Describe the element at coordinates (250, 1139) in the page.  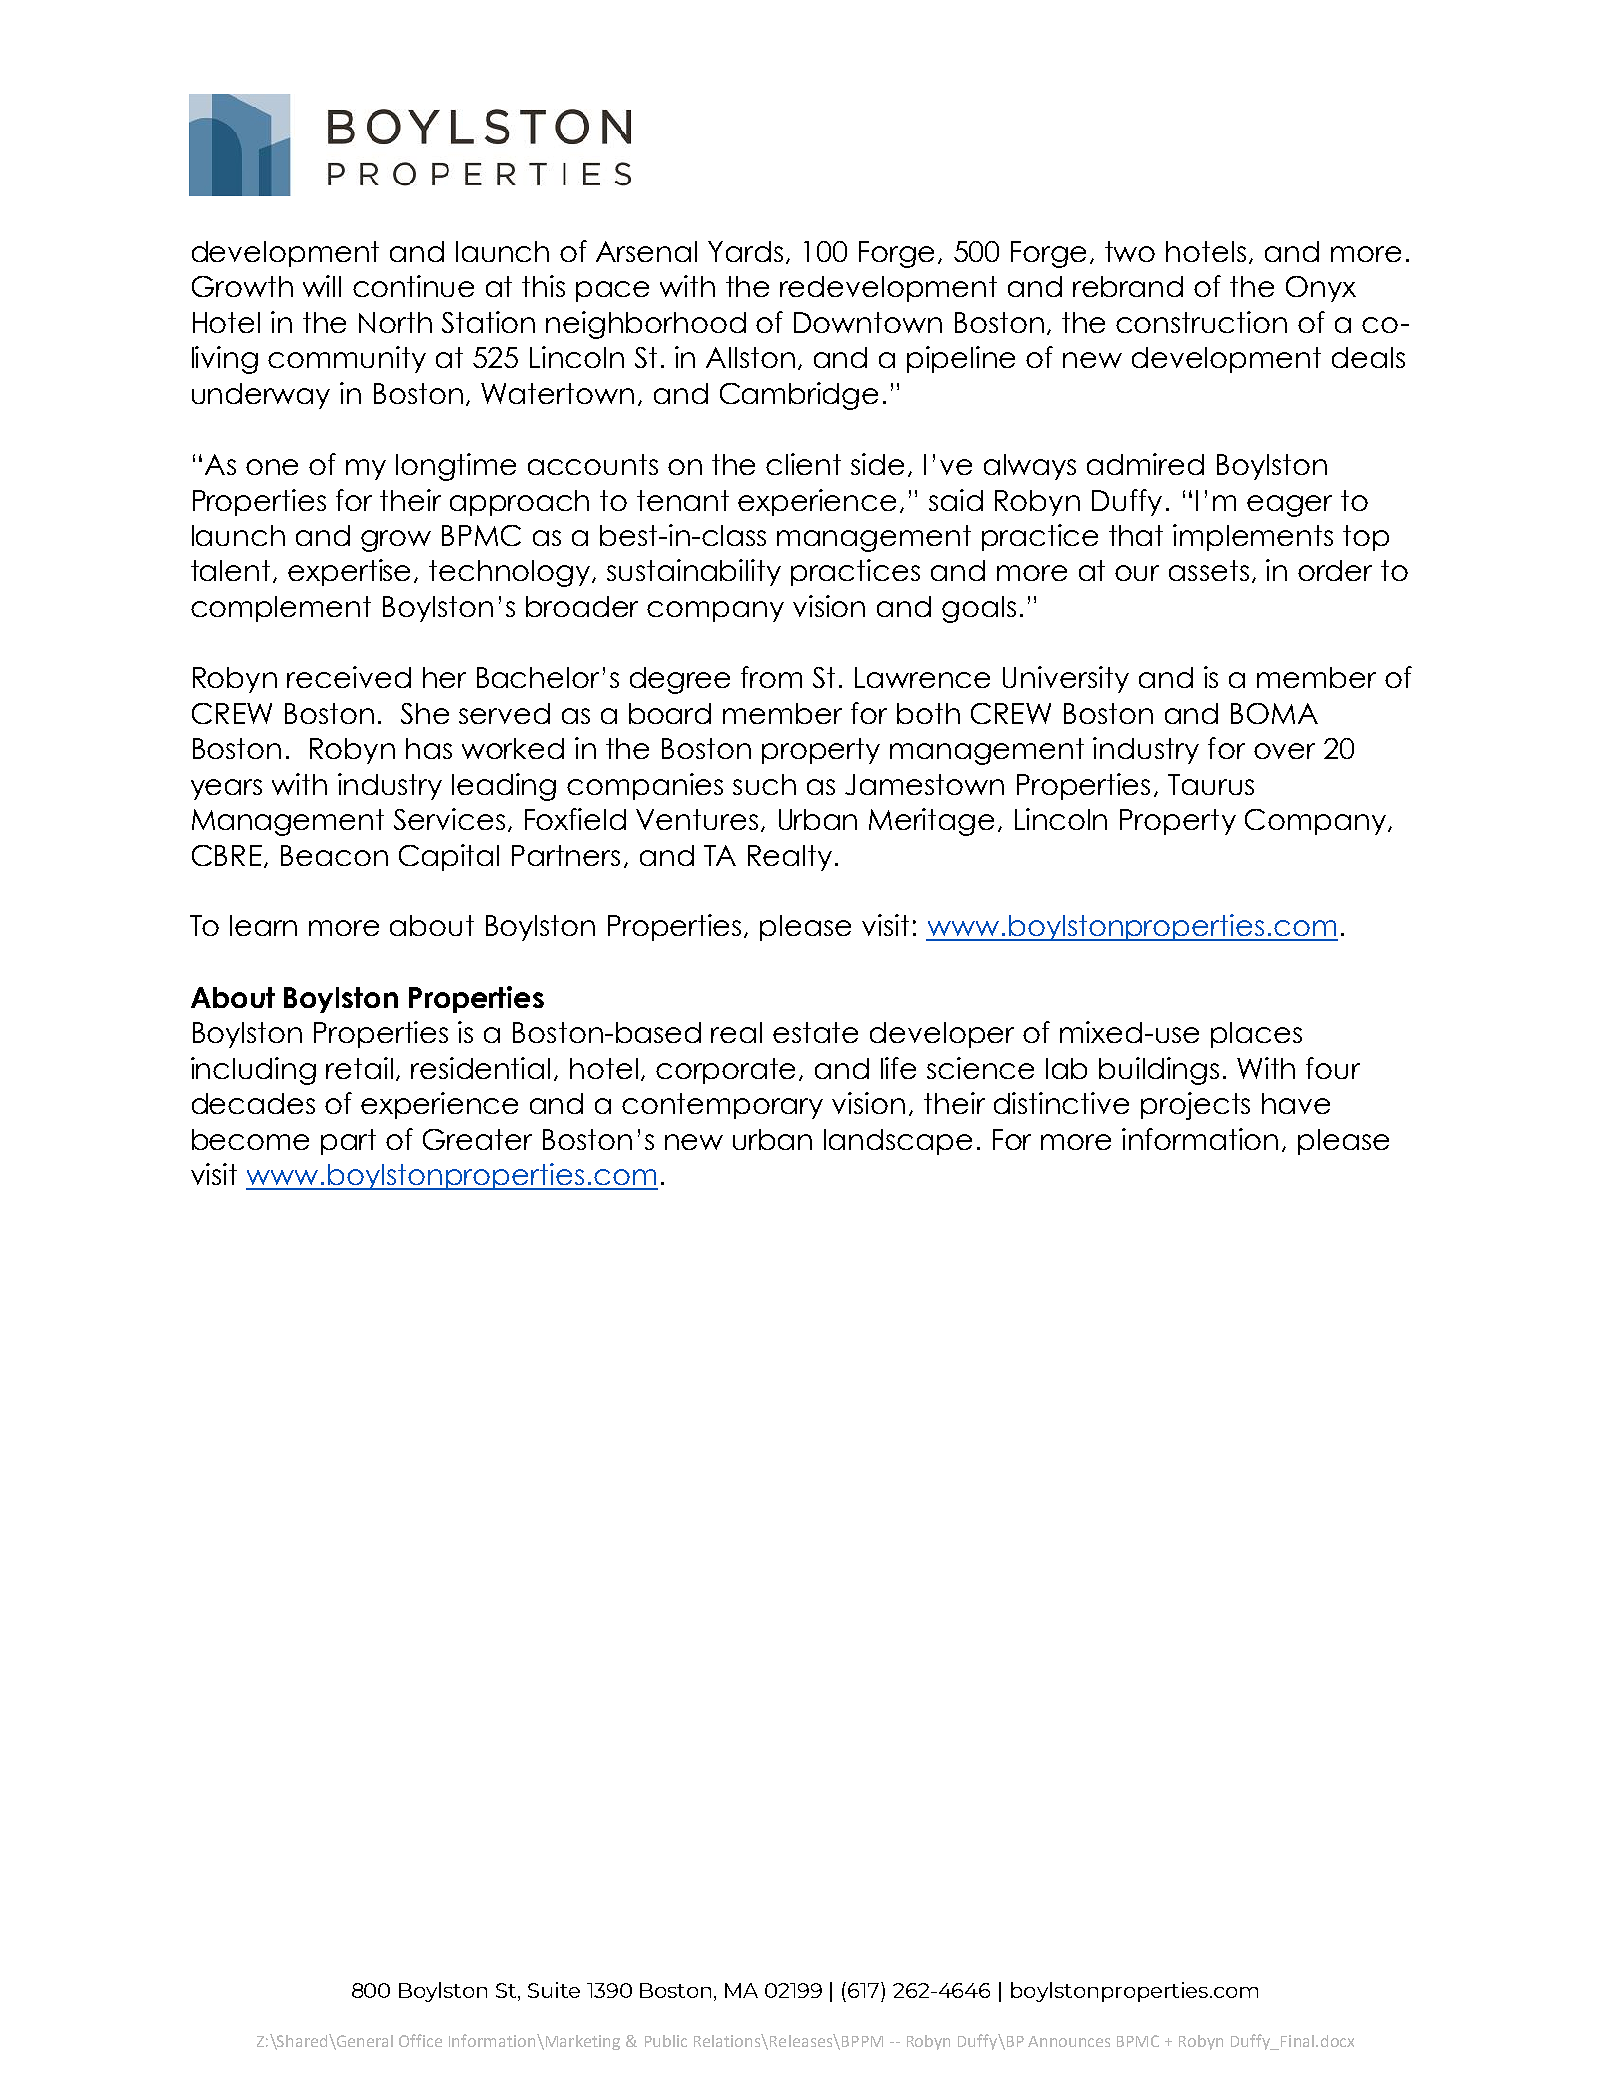
I see `become` at that location.
